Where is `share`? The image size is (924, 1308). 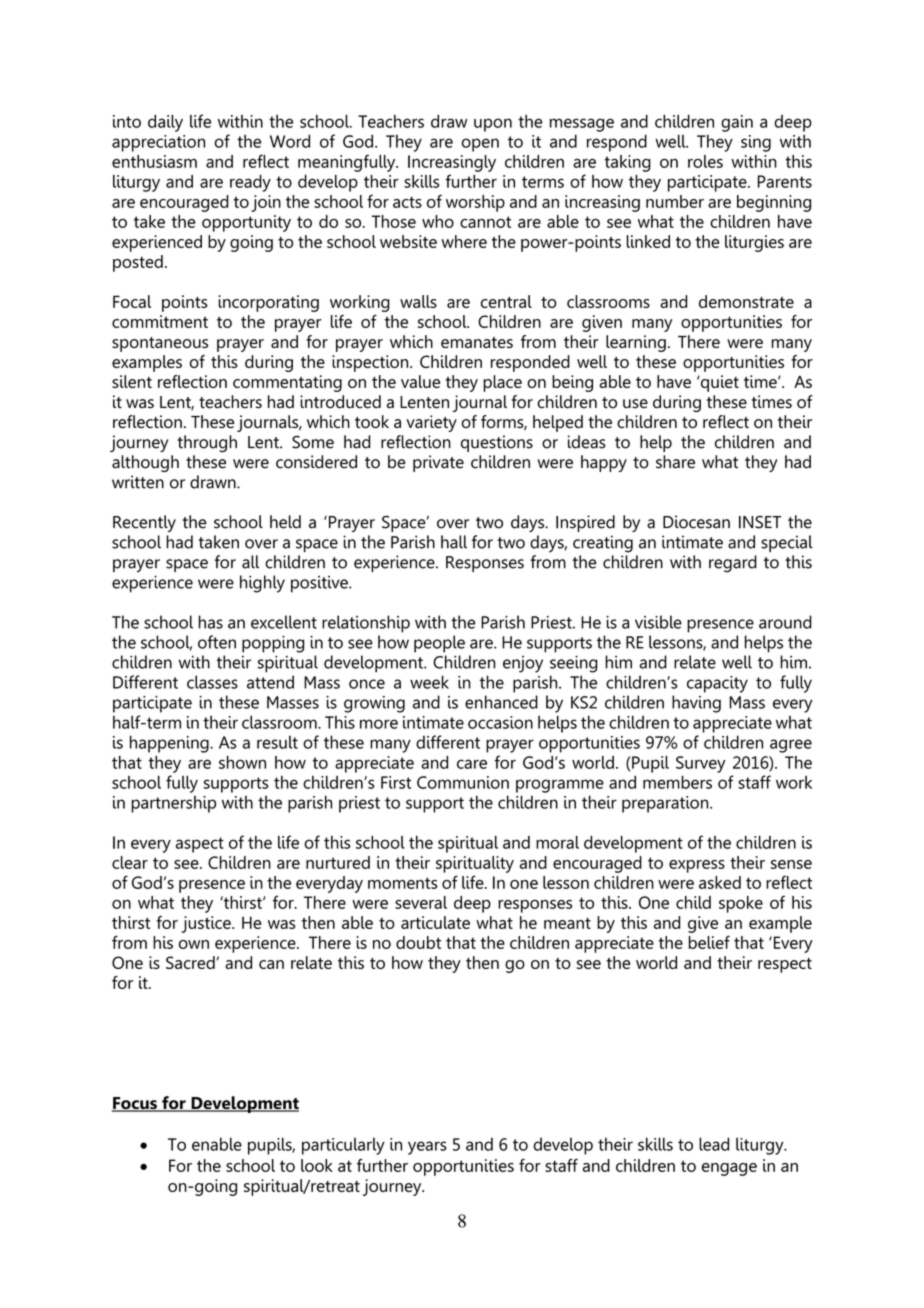 share is located at coordinates (675, 462).
